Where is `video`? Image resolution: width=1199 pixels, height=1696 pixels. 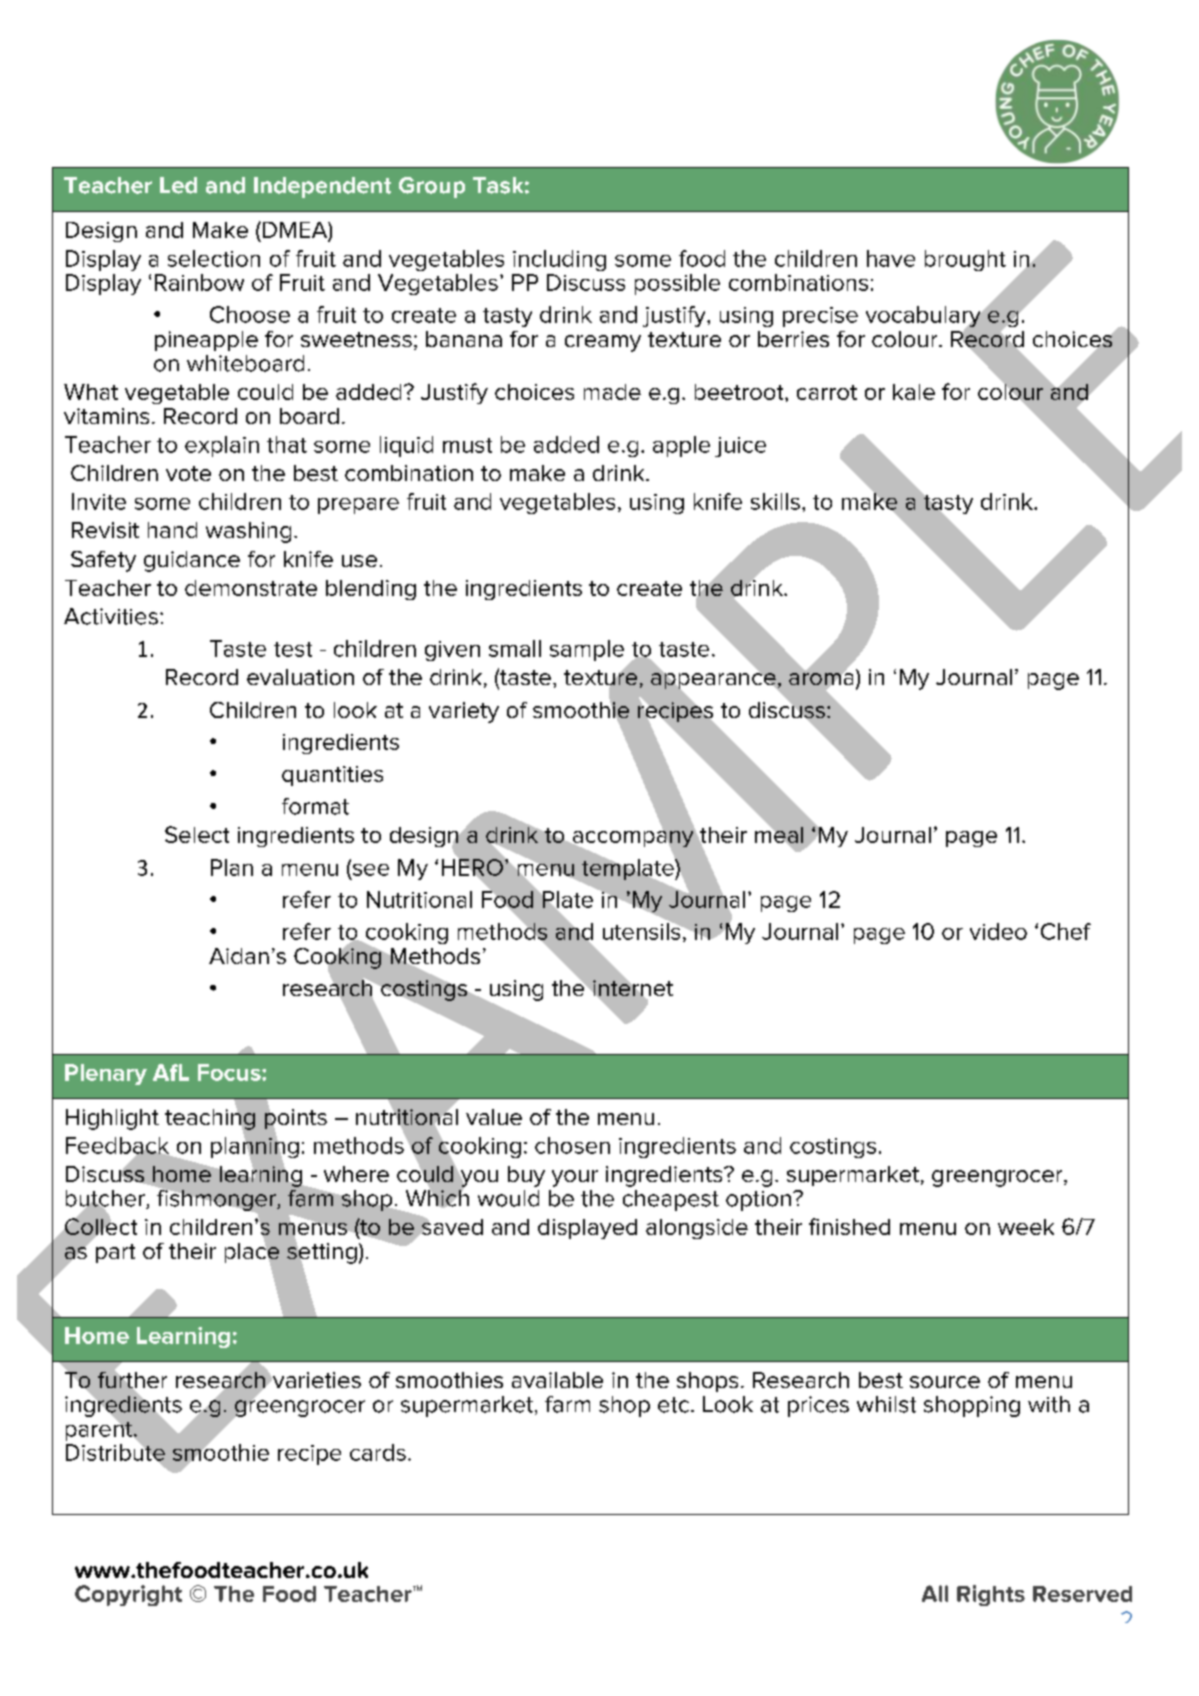 video is located at coordinates (998, 931).
